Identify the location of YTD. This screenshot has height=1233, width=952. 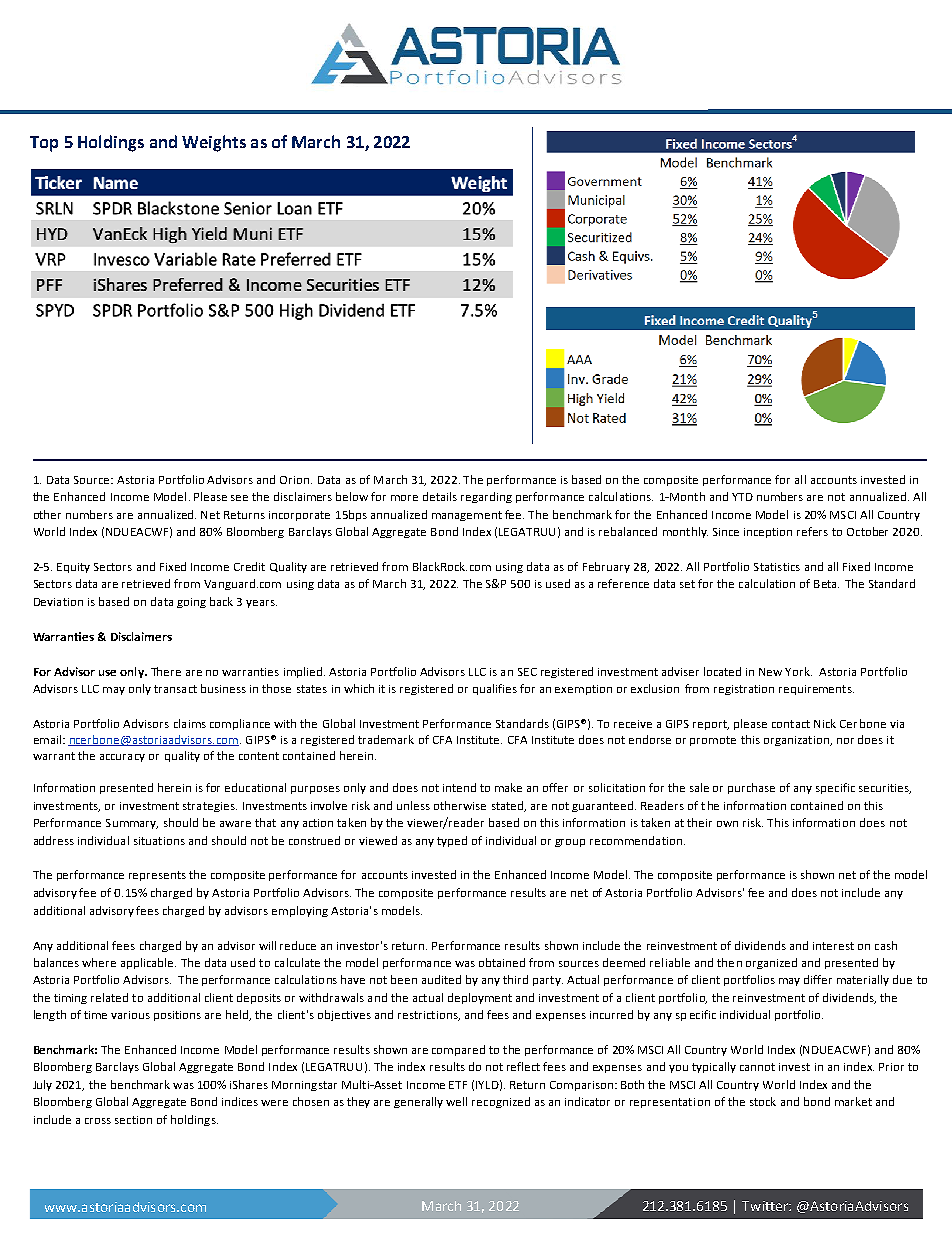
(742, 497).
